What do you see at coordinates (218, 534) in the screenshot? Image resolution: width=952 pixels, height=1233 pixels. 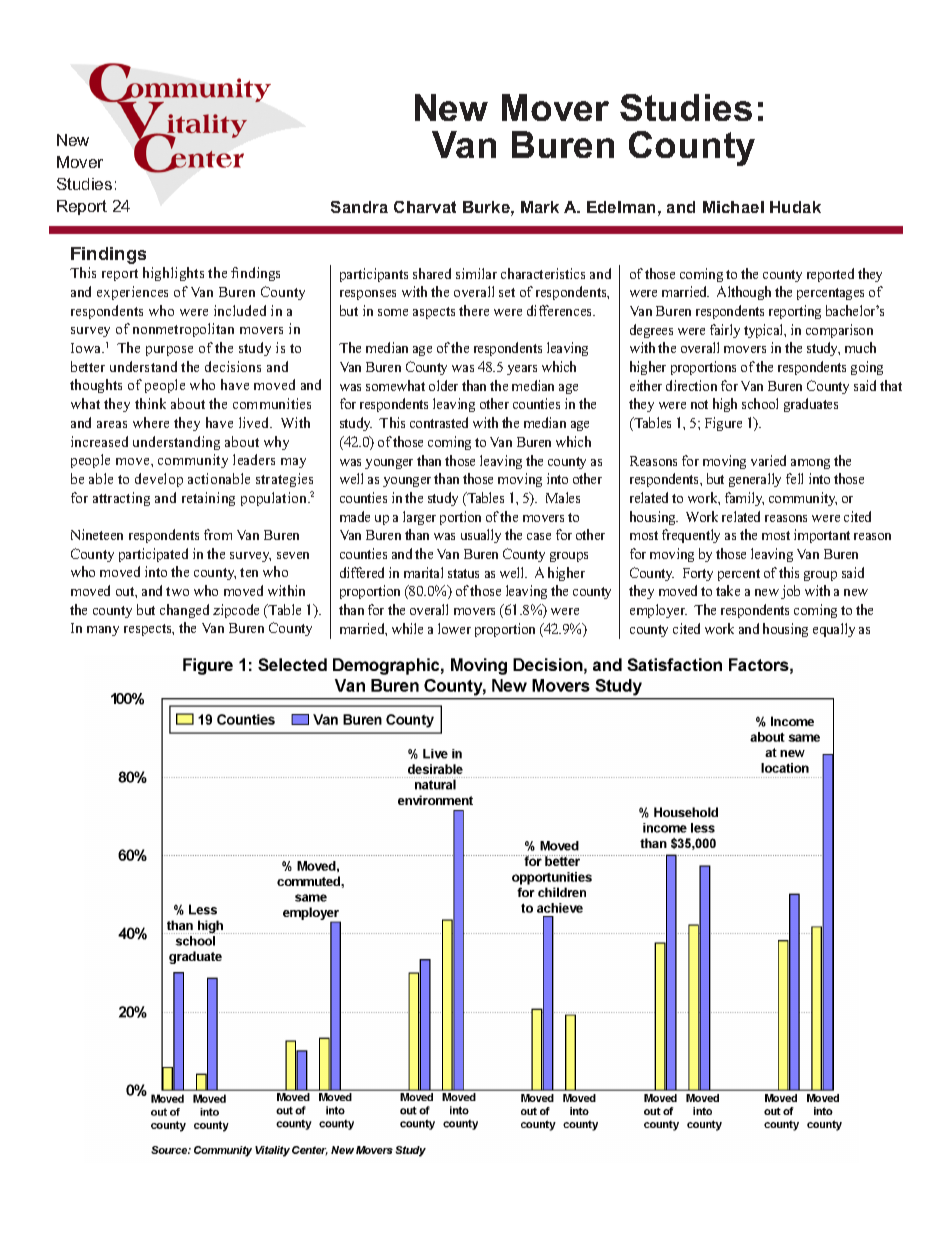 I see `from` at bounding box center [218, 534].
